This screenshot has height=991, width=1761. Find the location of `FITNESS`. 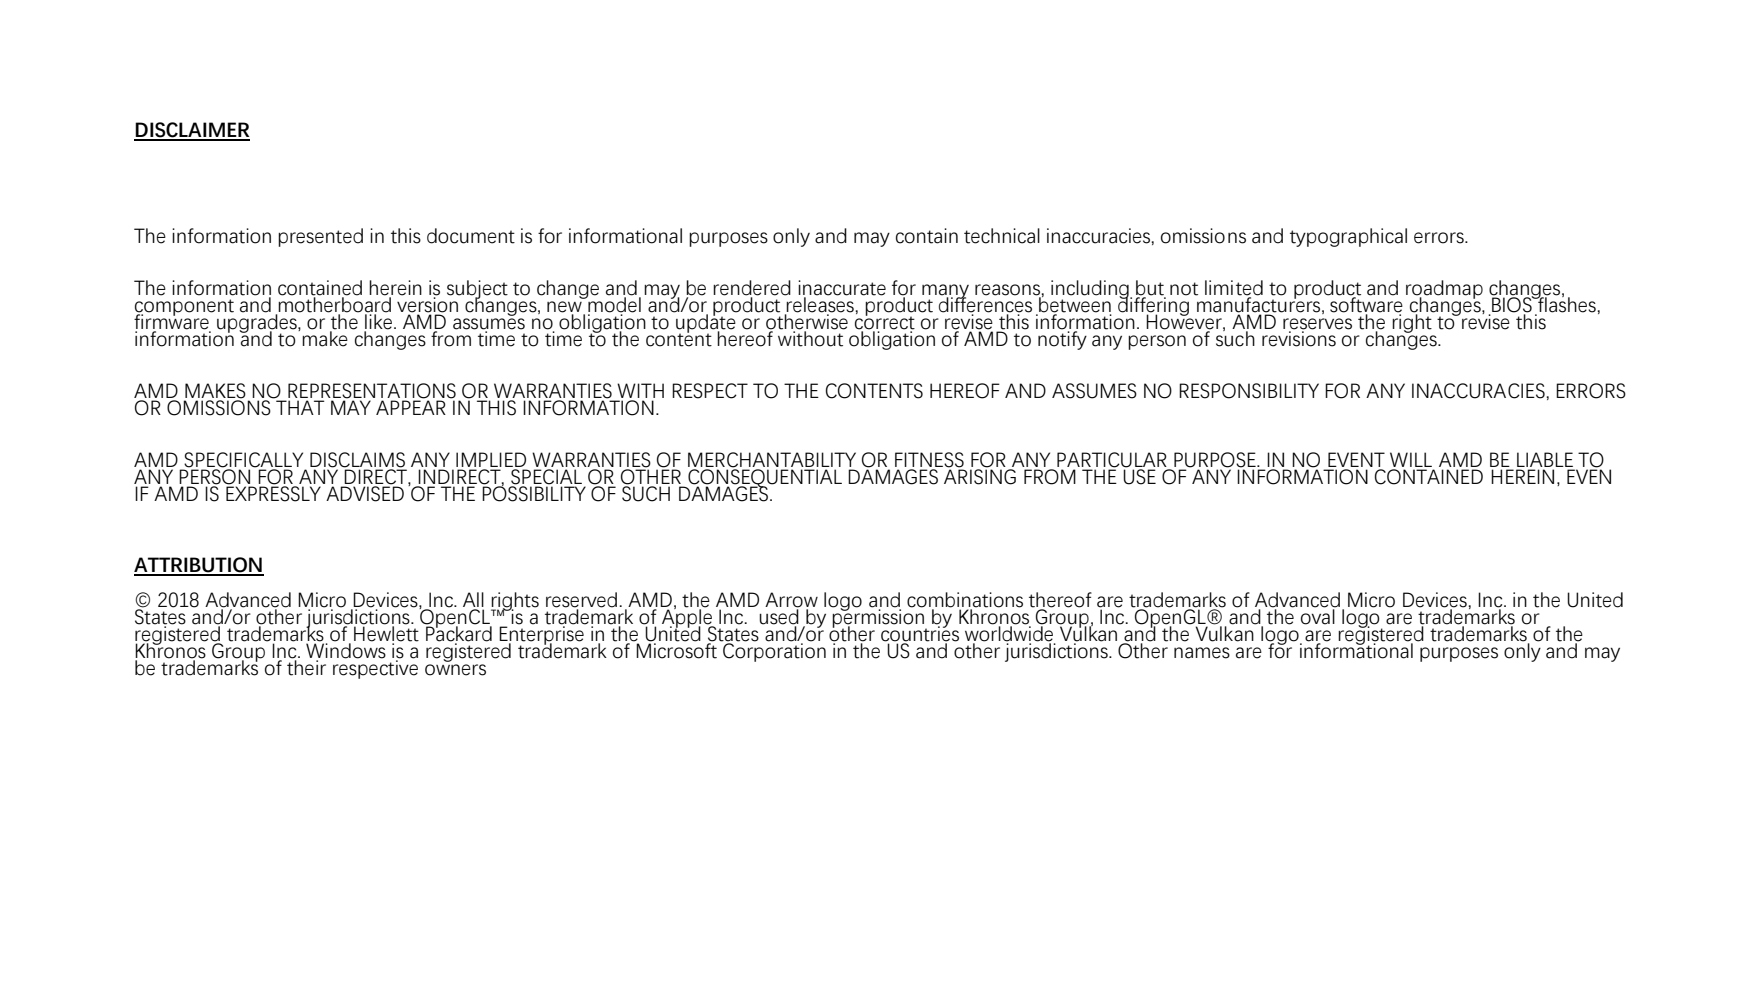

FITNESS is located at coordinates (929, 461).
